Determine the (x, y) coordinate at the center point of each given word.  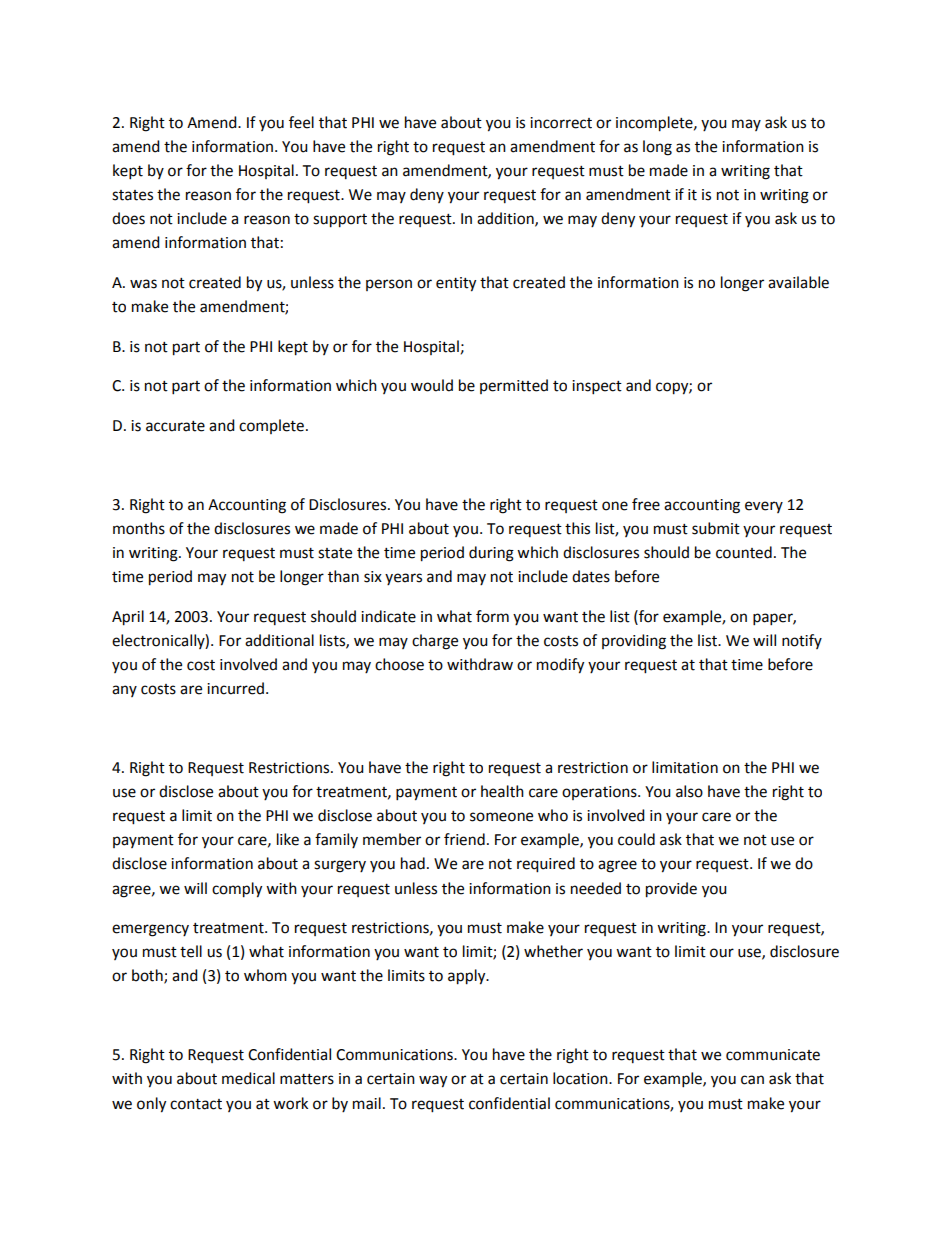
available (798, 282)
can (752, 1080)
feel (301, 122)
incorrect (561, 123)
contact (196, 1104)
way (433, 1081)
